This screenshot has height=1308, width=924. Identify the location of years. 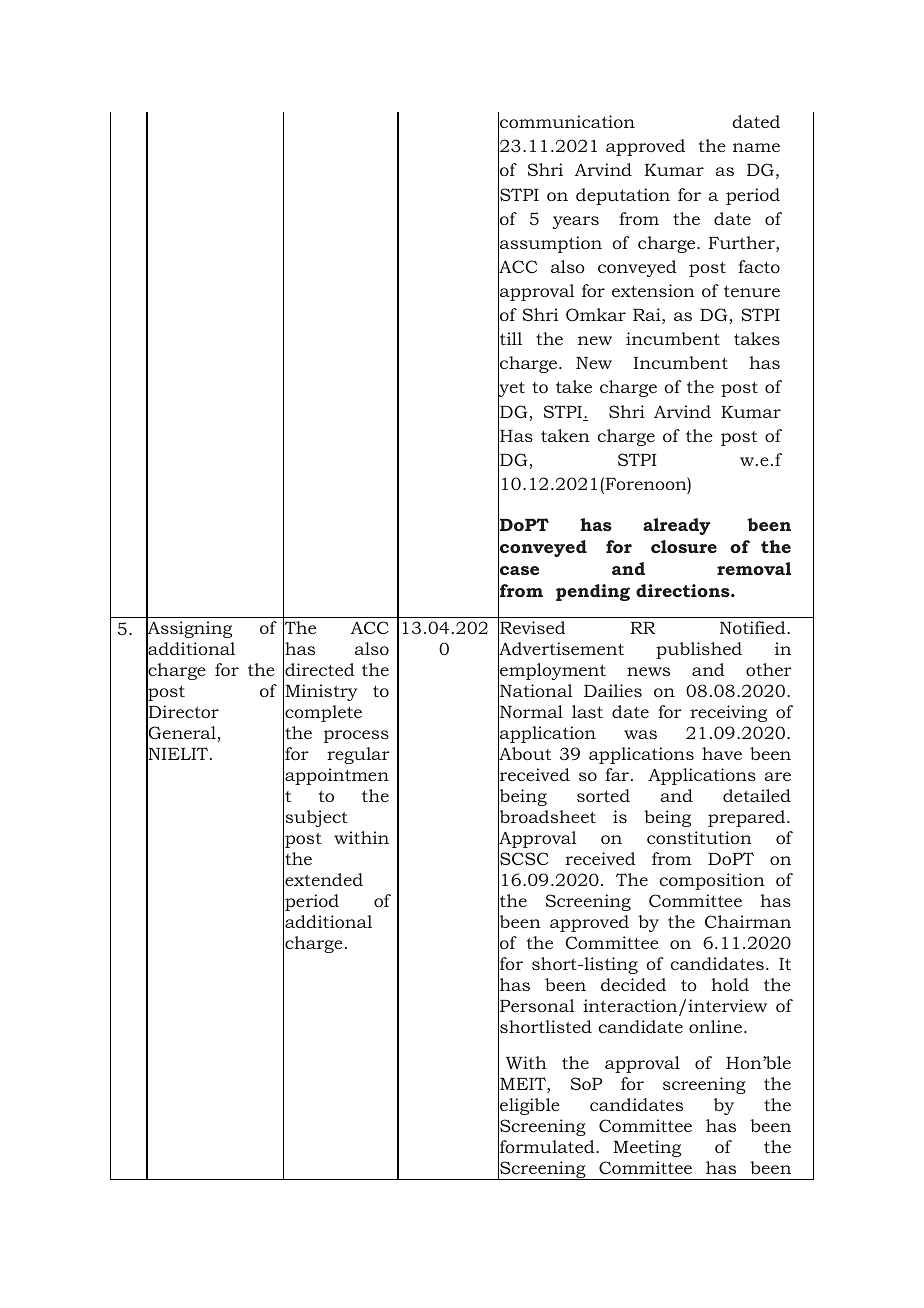
(576, 222).
